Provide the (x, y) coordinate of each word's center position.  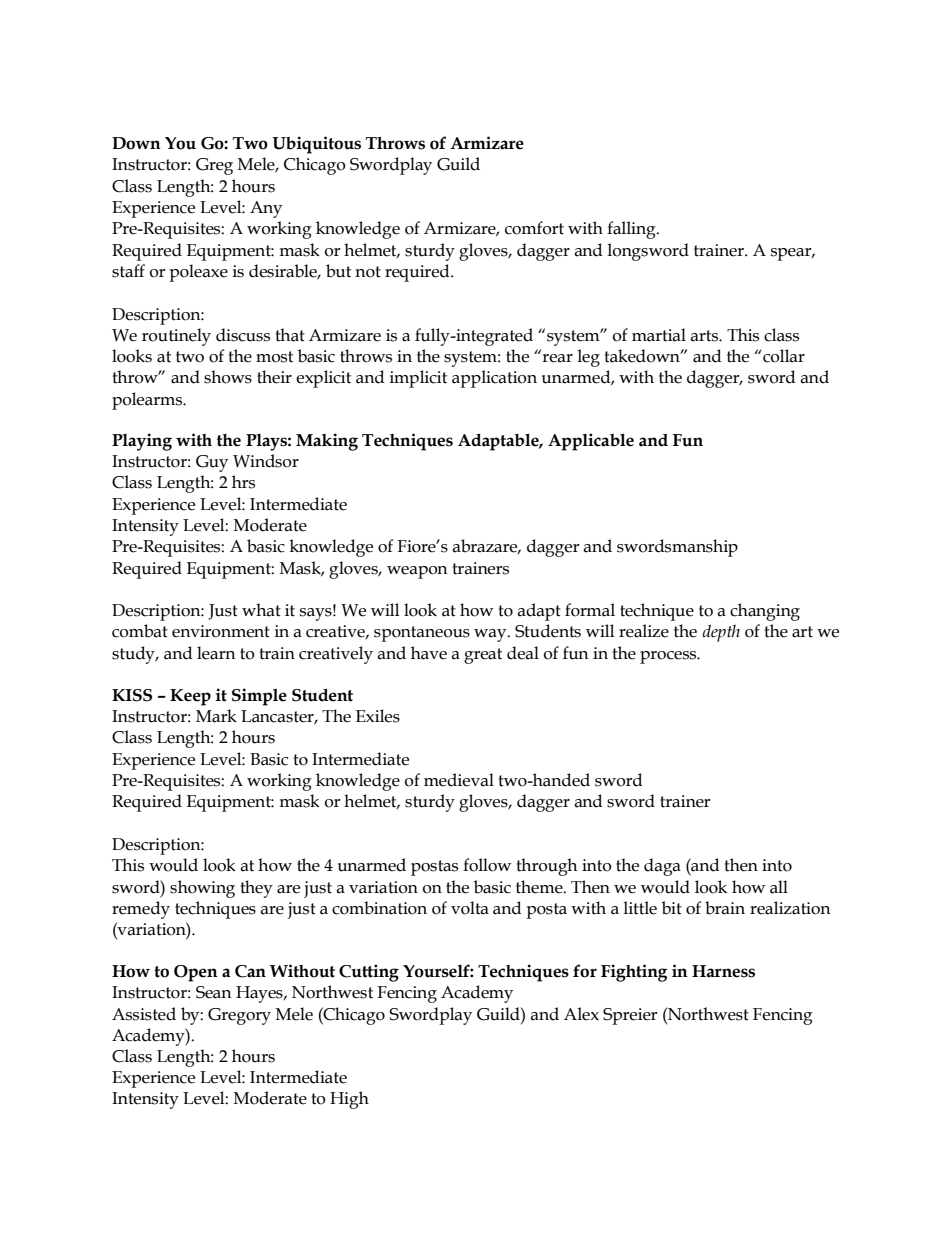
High (349, 1100)
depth (721, 633)
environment (221, 631)
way (491, 635)
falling (632, 230)
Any (266, 209)
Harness (723, 971)
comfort (534, 228)
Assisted (144, 1014)
